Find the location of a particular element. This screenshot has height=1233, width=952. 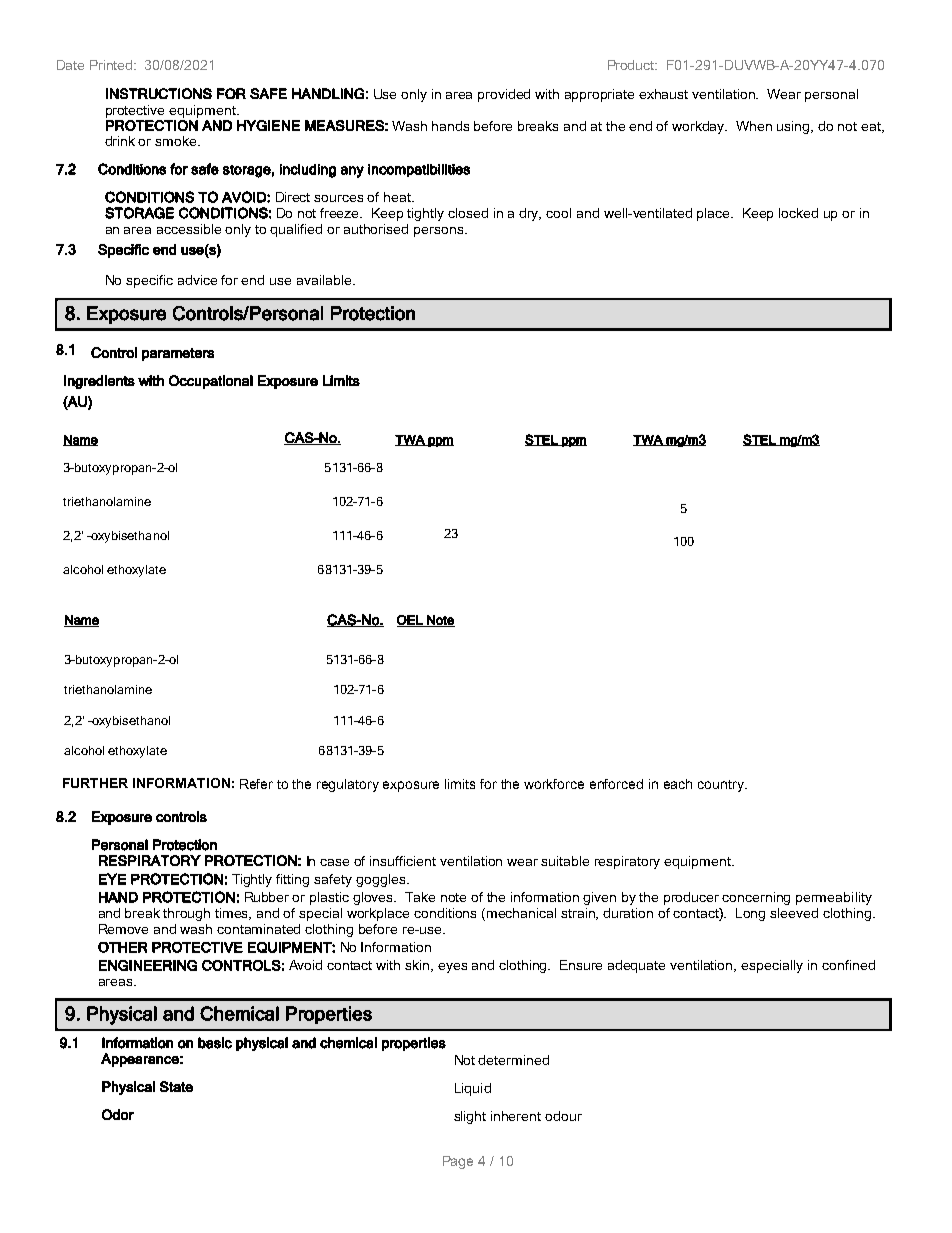

Odor is located at coordinates (118, 1114).
